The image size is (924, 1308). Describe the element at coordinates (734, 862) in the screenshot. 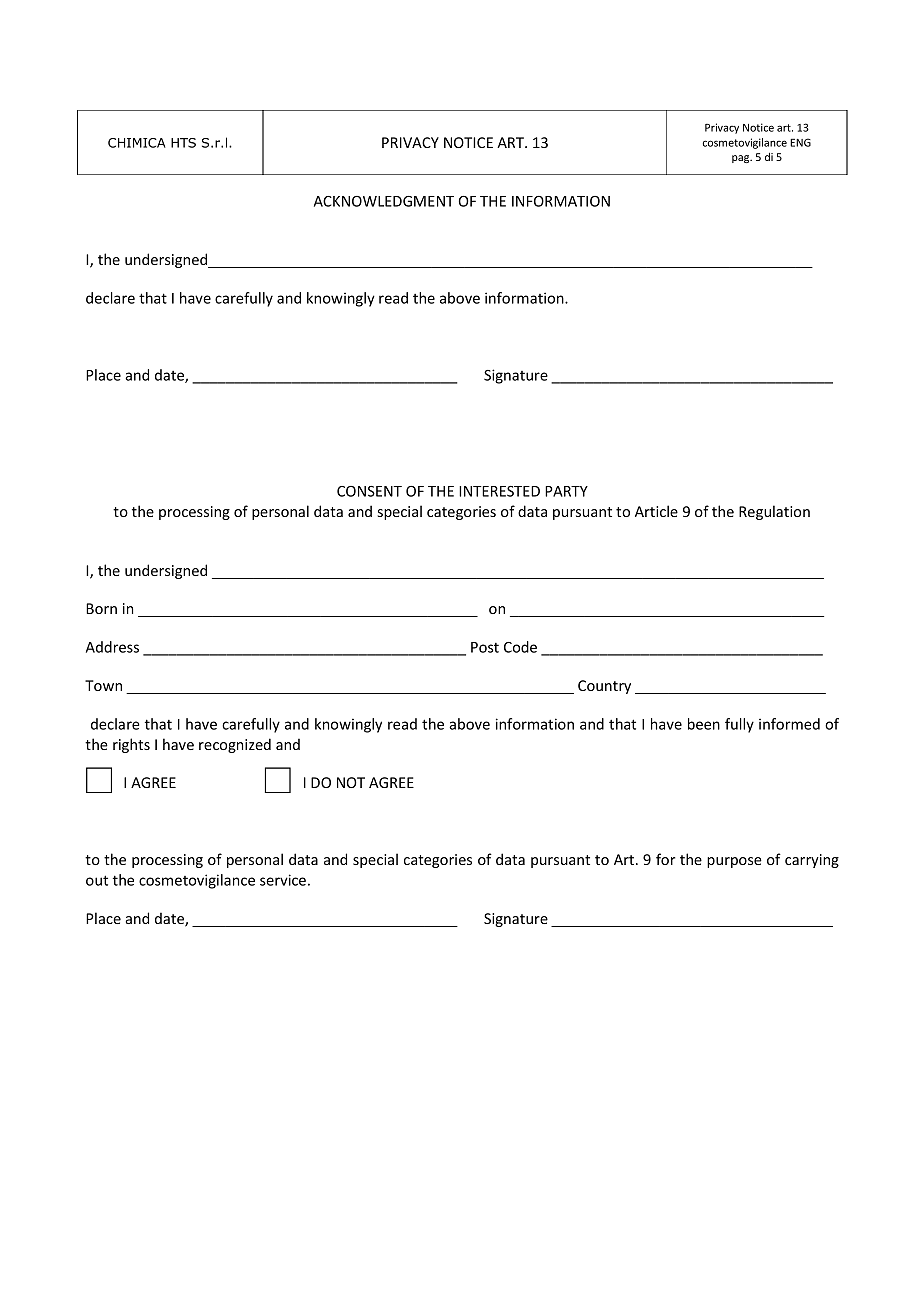

I see `purpose` at that location.
